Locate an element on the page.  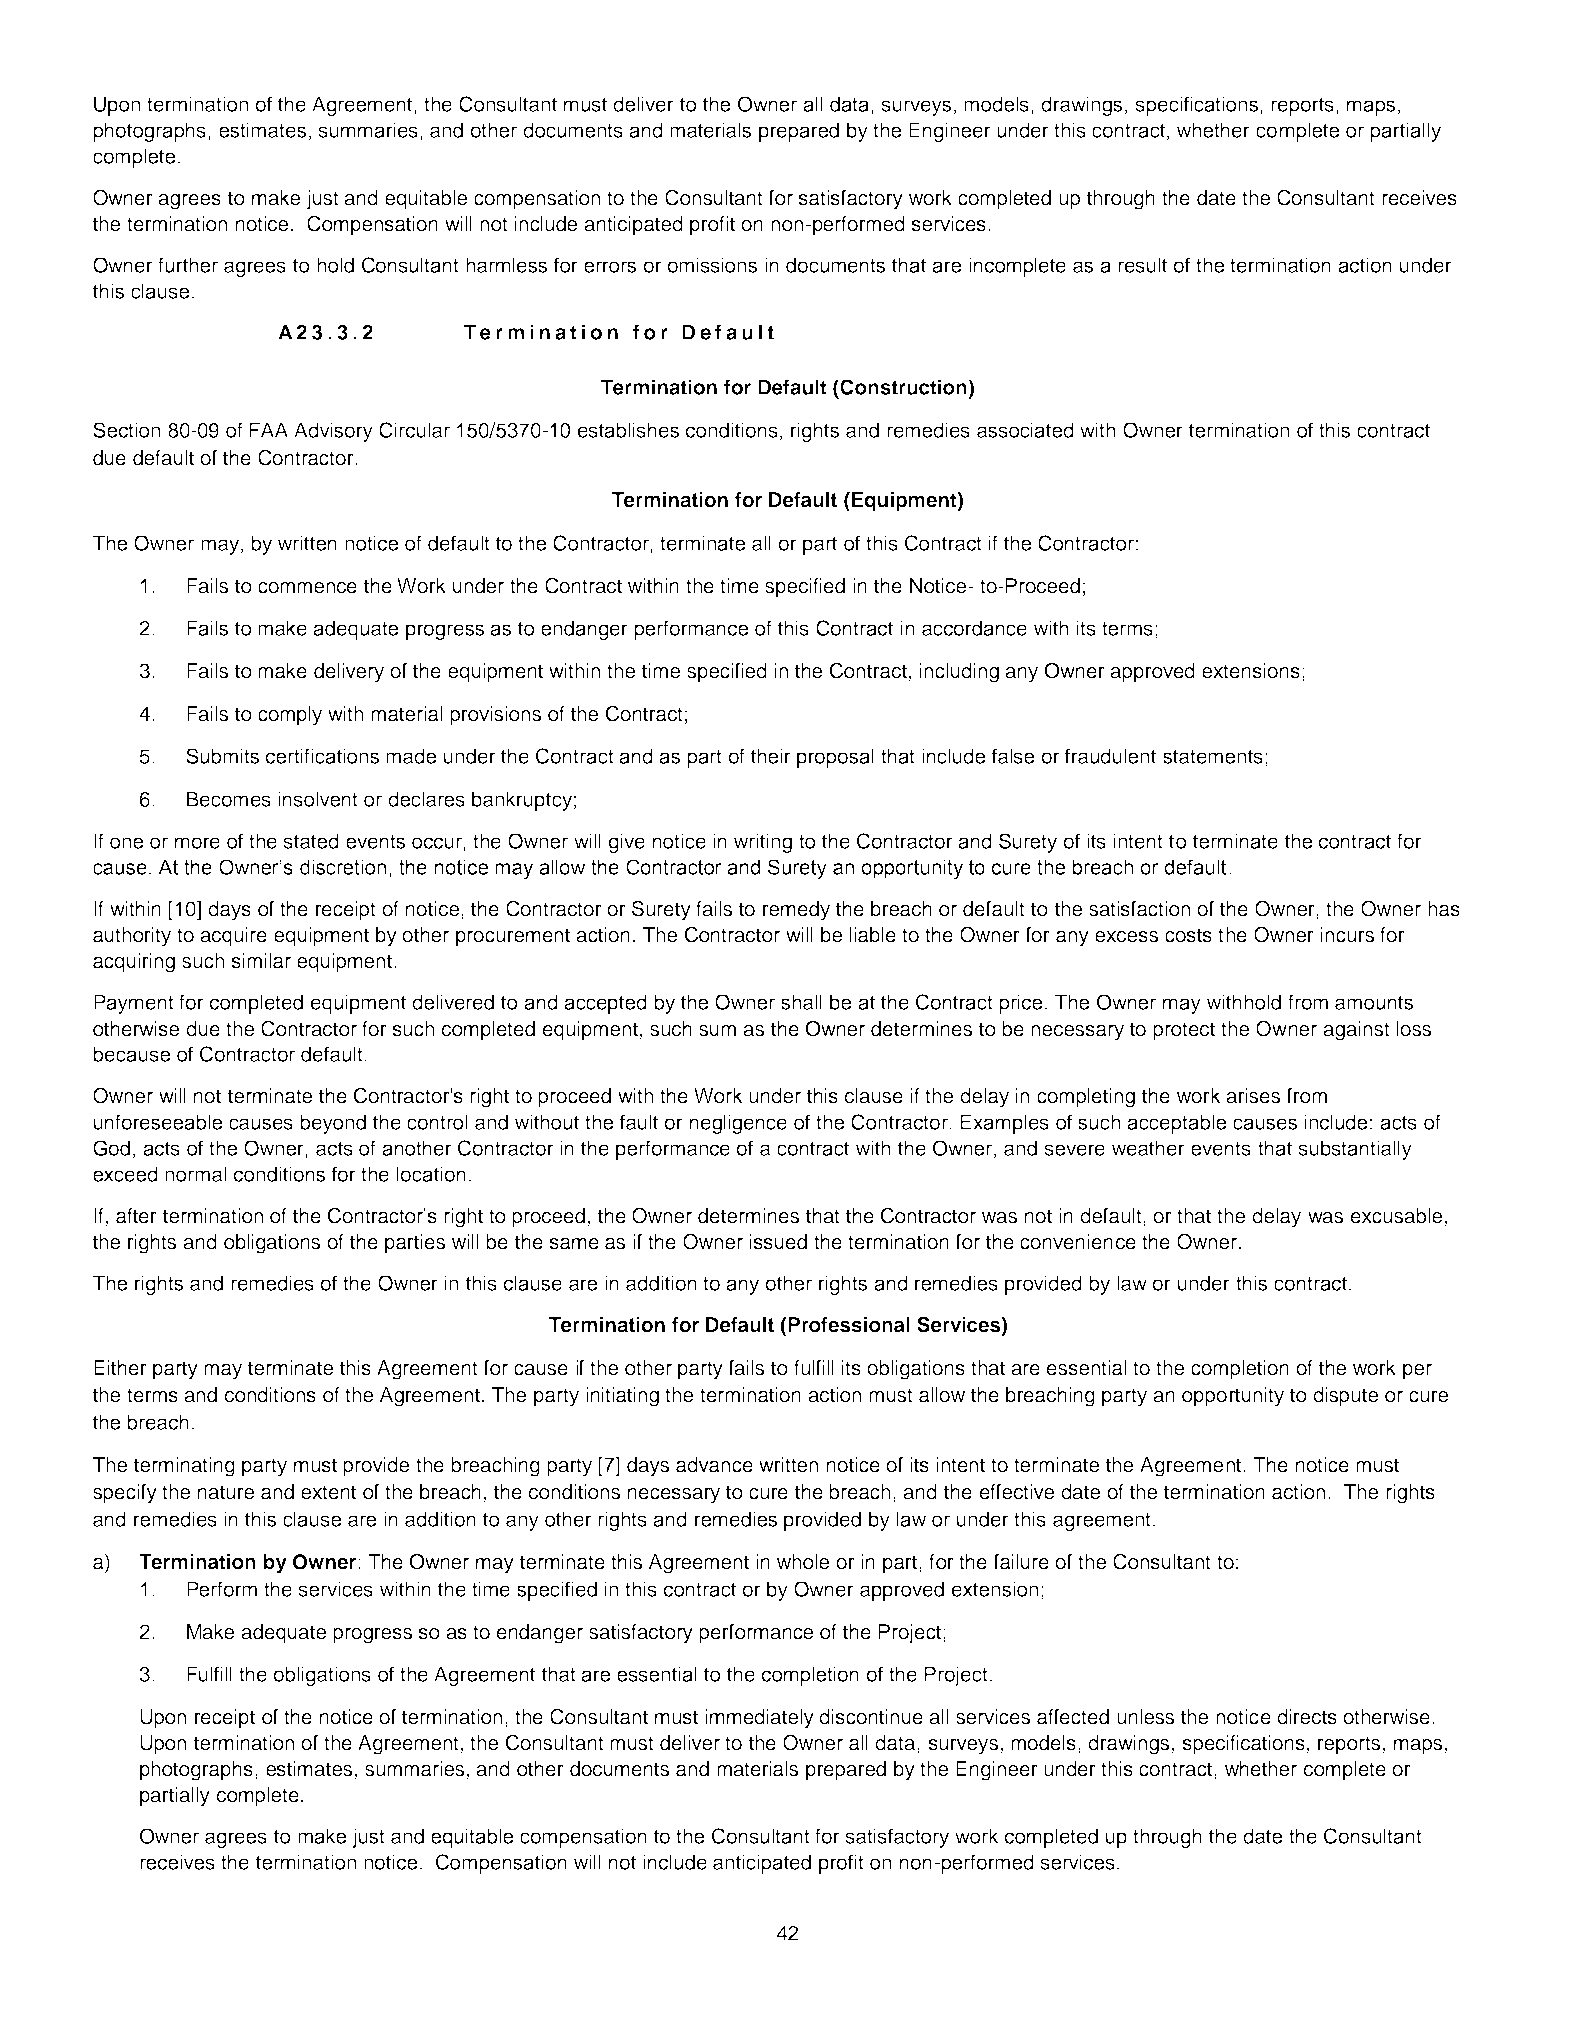
immediately is located at coordinates (759, 1719).
